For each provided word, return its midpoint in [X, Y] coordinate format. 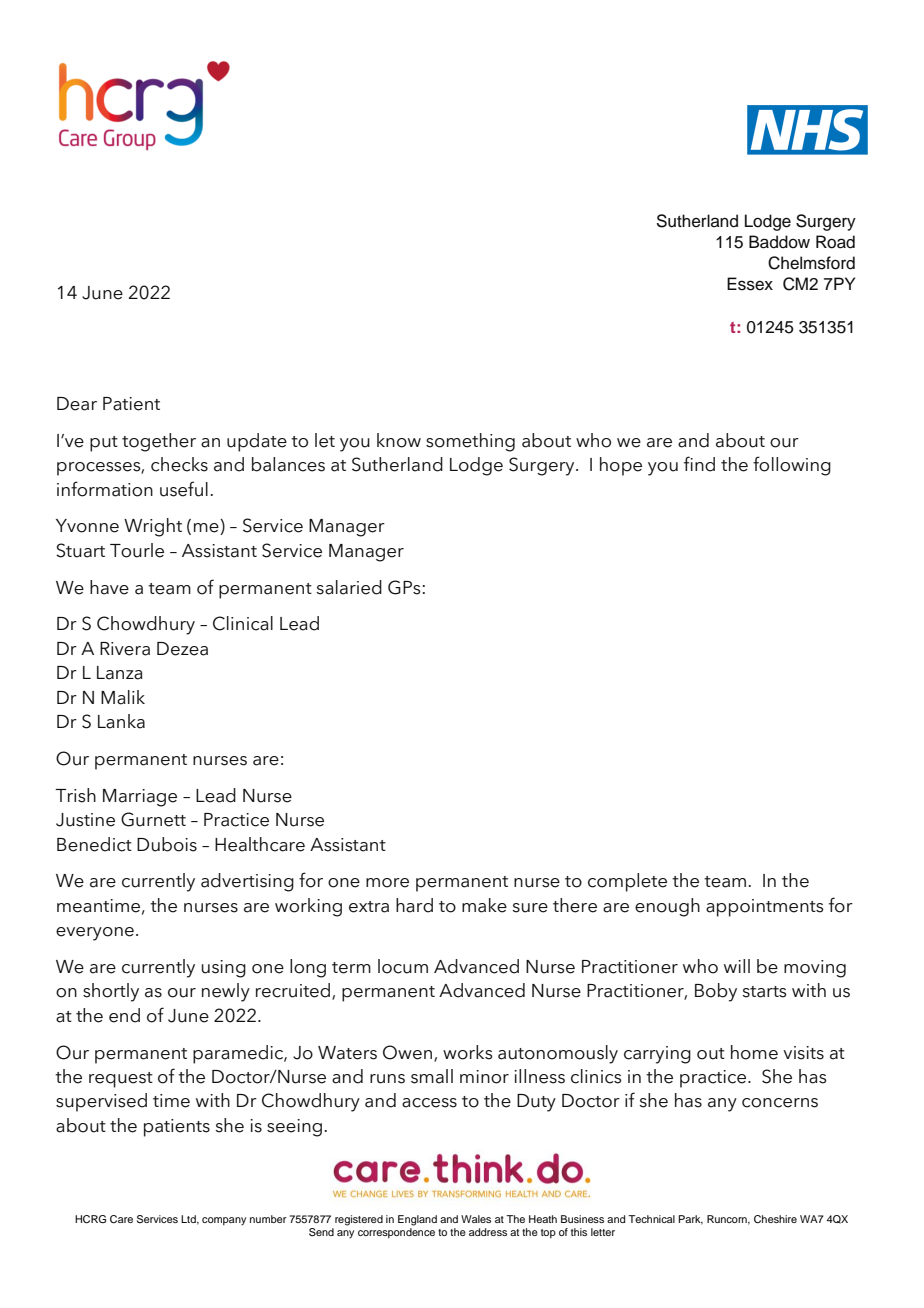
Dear [77, 404]
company [224, 1221]
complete [627, 882]
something [470, 442]
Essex [750, 284]
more [387, 883]
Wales [476, 1219]
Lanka [121, 721]
